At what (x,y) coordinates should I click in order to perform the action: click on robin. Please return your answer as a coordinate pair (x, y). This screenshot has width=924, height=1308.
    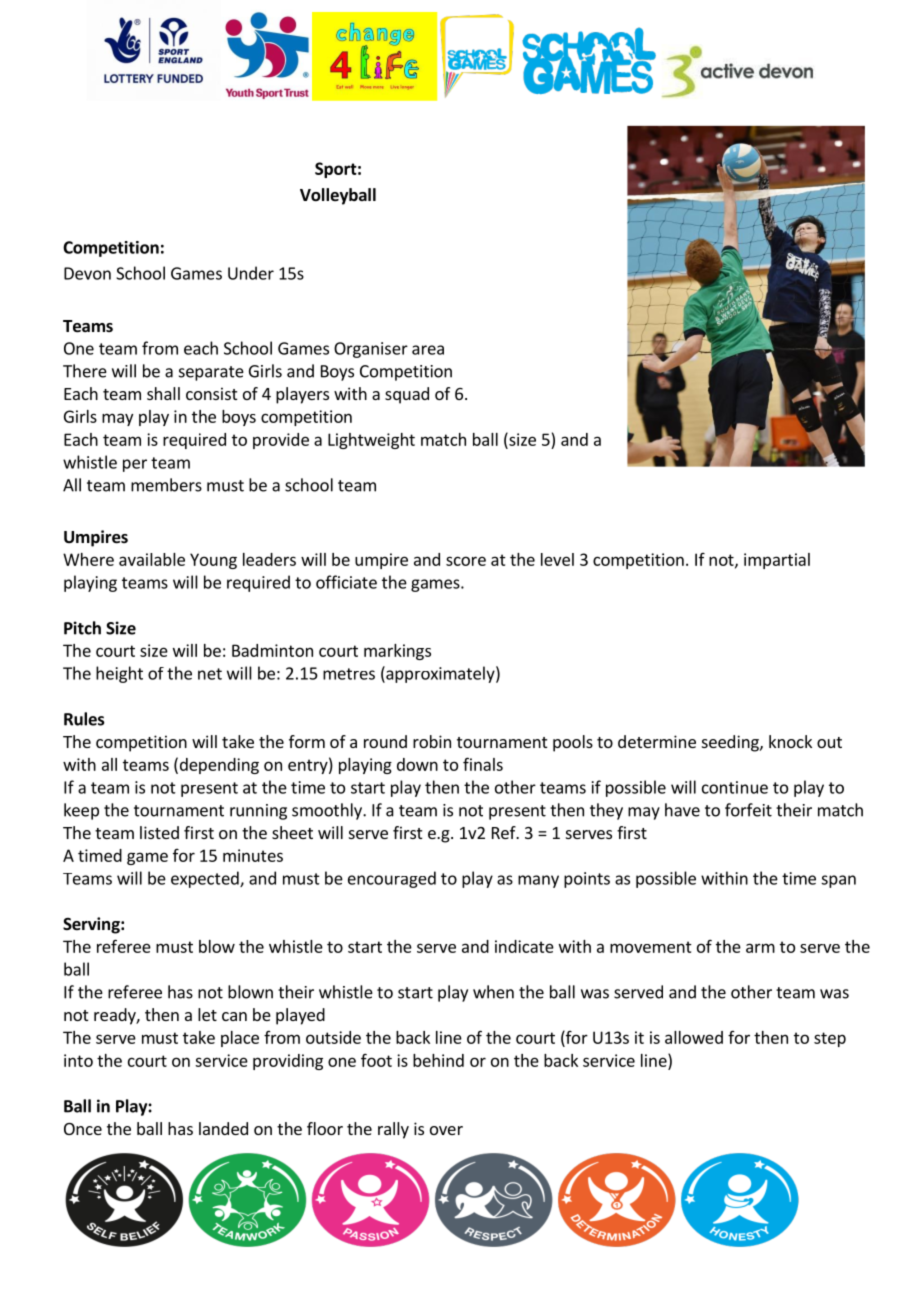
    Looking at the image, I should click on (432, 741).
